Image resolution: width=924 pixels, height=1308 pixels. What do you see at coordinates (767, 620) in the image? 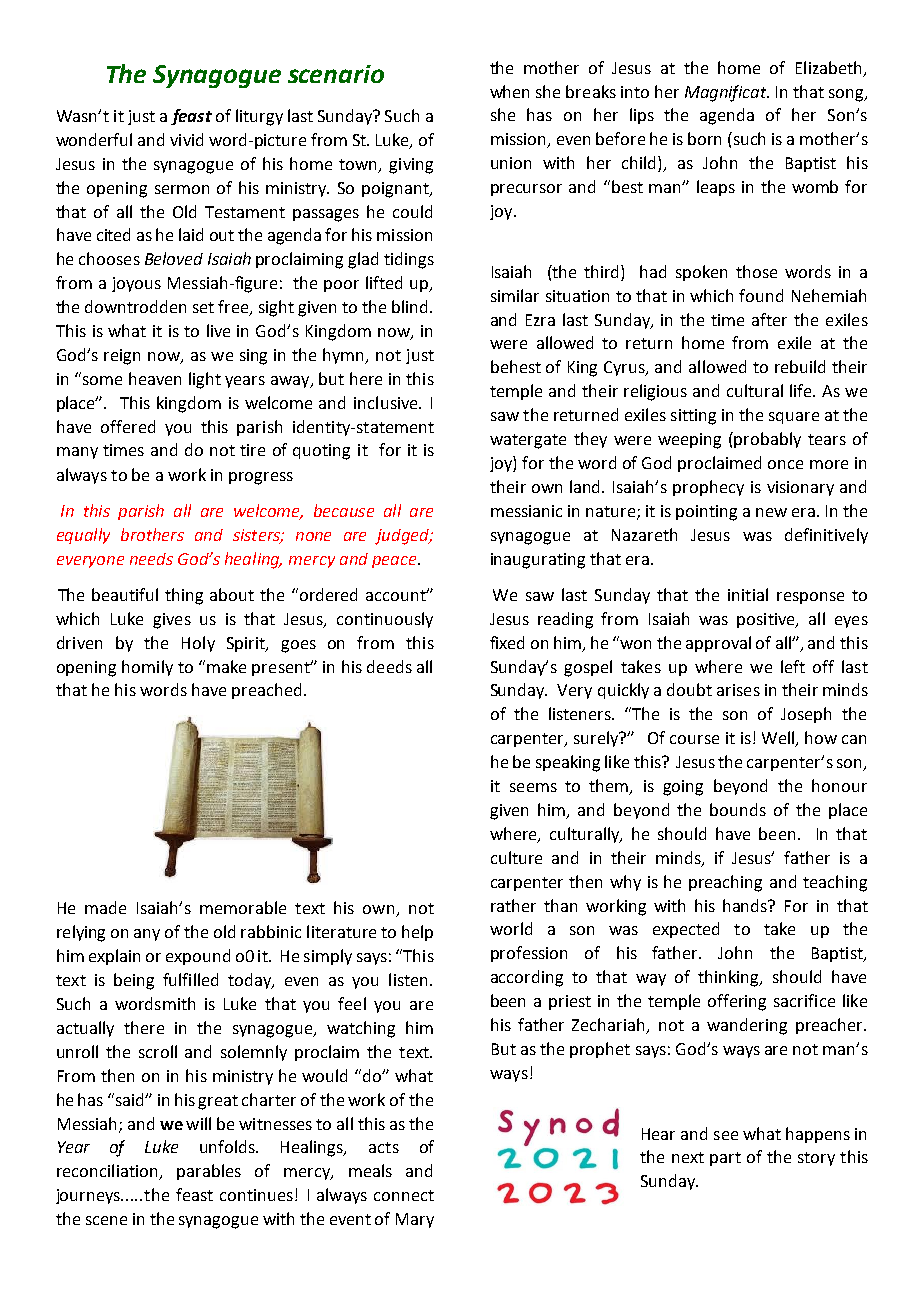
I see `positive` at bounding box center [767, 620].
